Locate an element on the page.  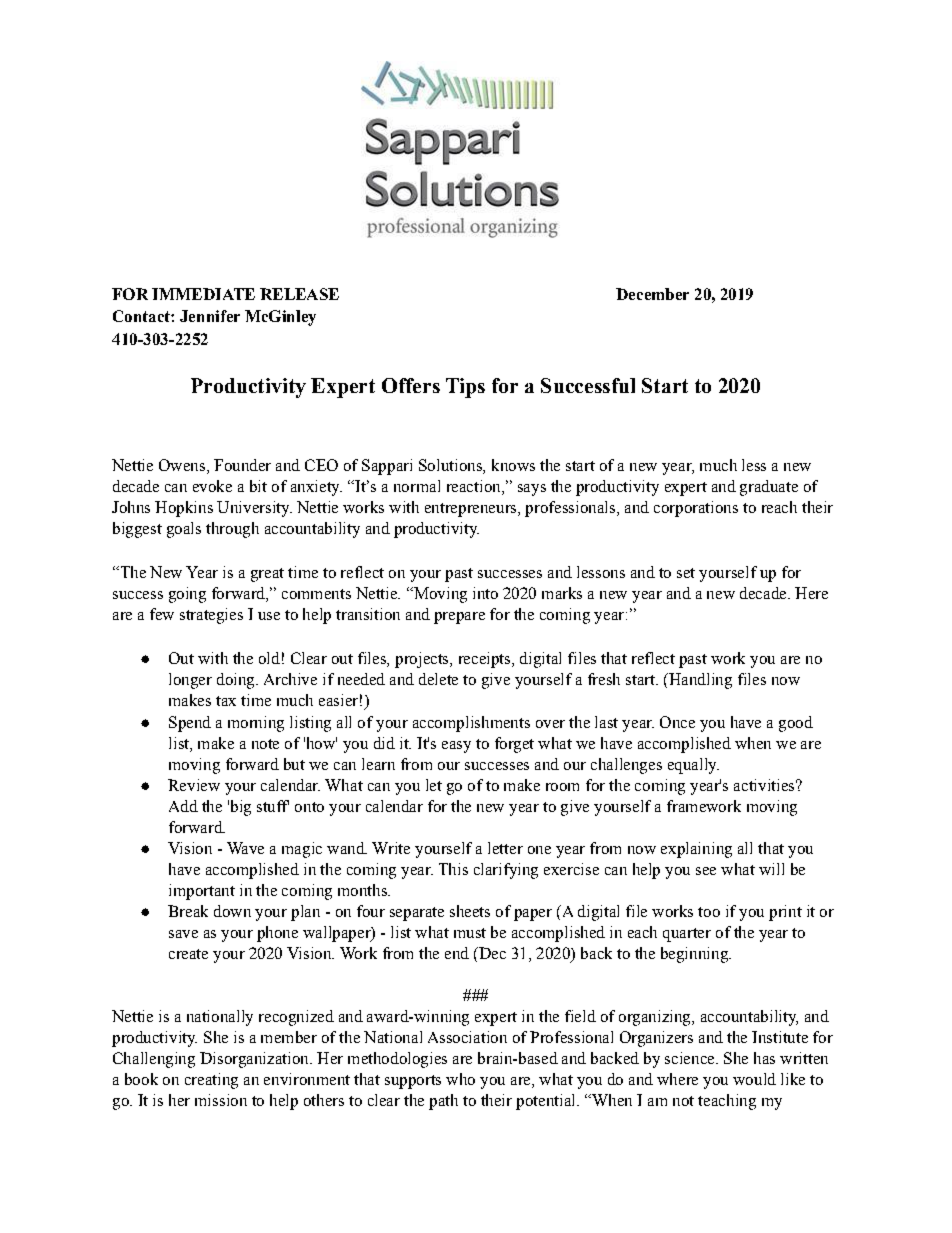
Jennifer is located at coordinates (210, 316).
